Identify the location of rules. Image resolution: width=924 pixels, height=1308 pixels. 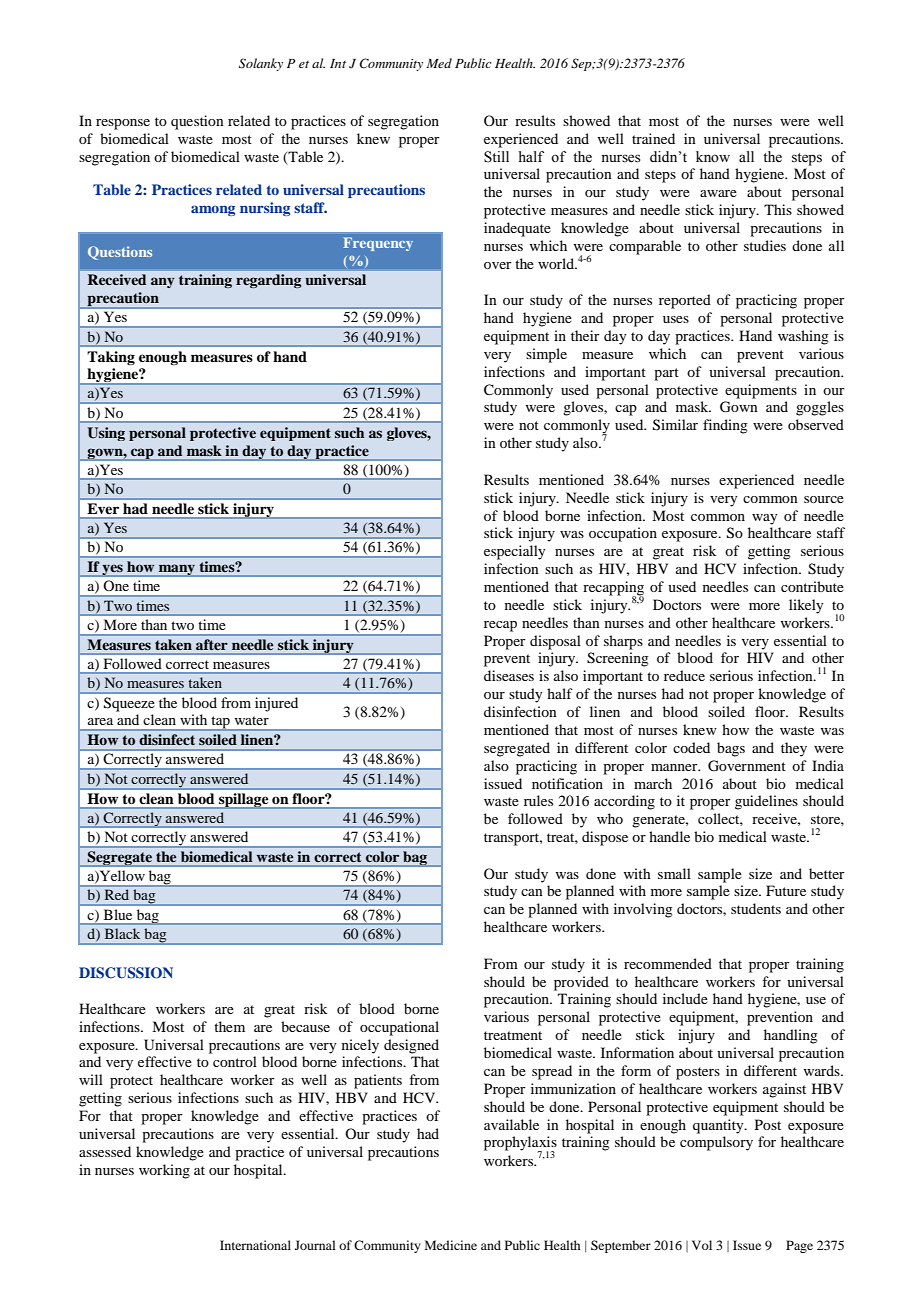
(538, 800).
